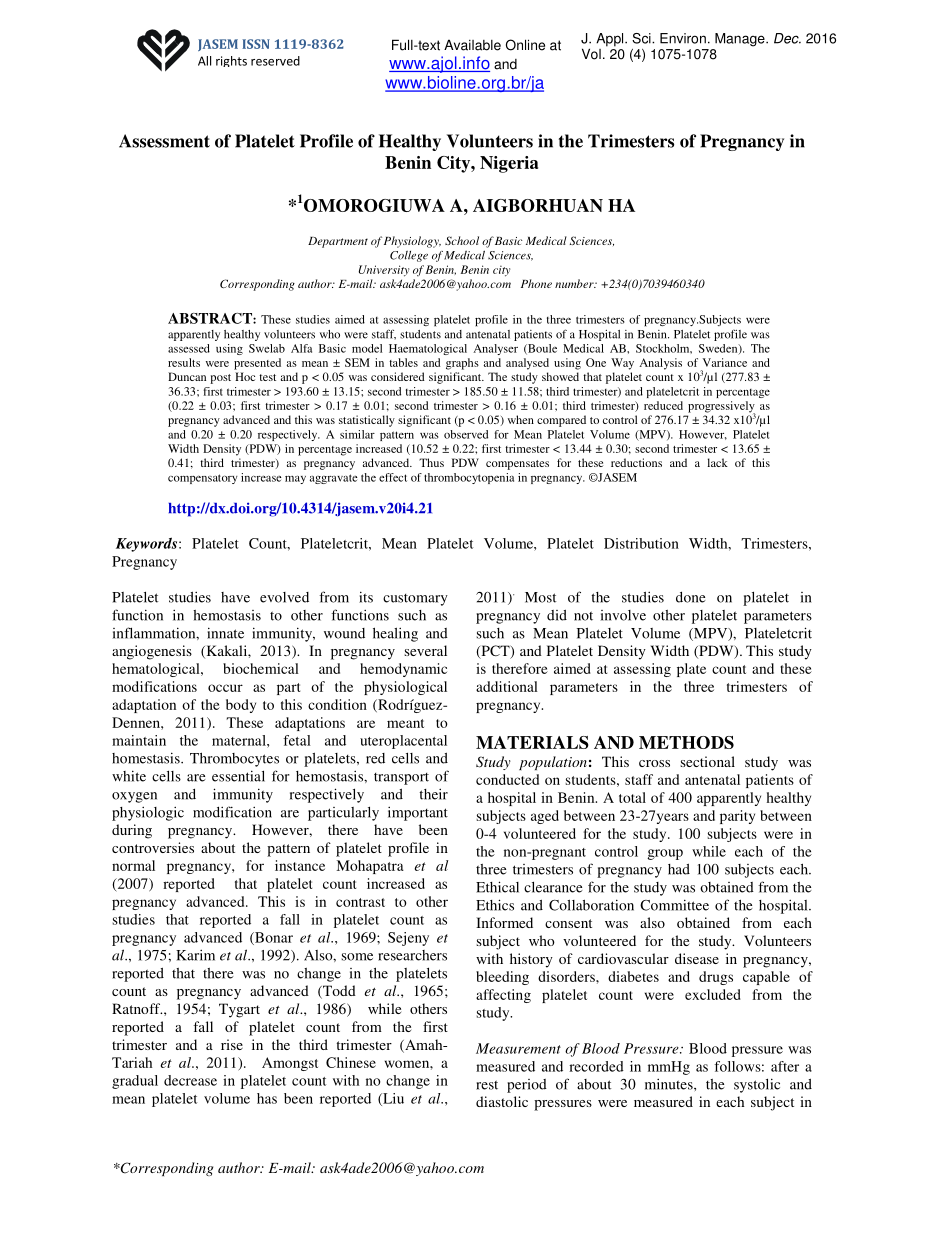 The height and width of the screenshot is (1233, 952). Describe the element at coordinates (190, 1080) in the screenshot. I see `decrease` at that location.
